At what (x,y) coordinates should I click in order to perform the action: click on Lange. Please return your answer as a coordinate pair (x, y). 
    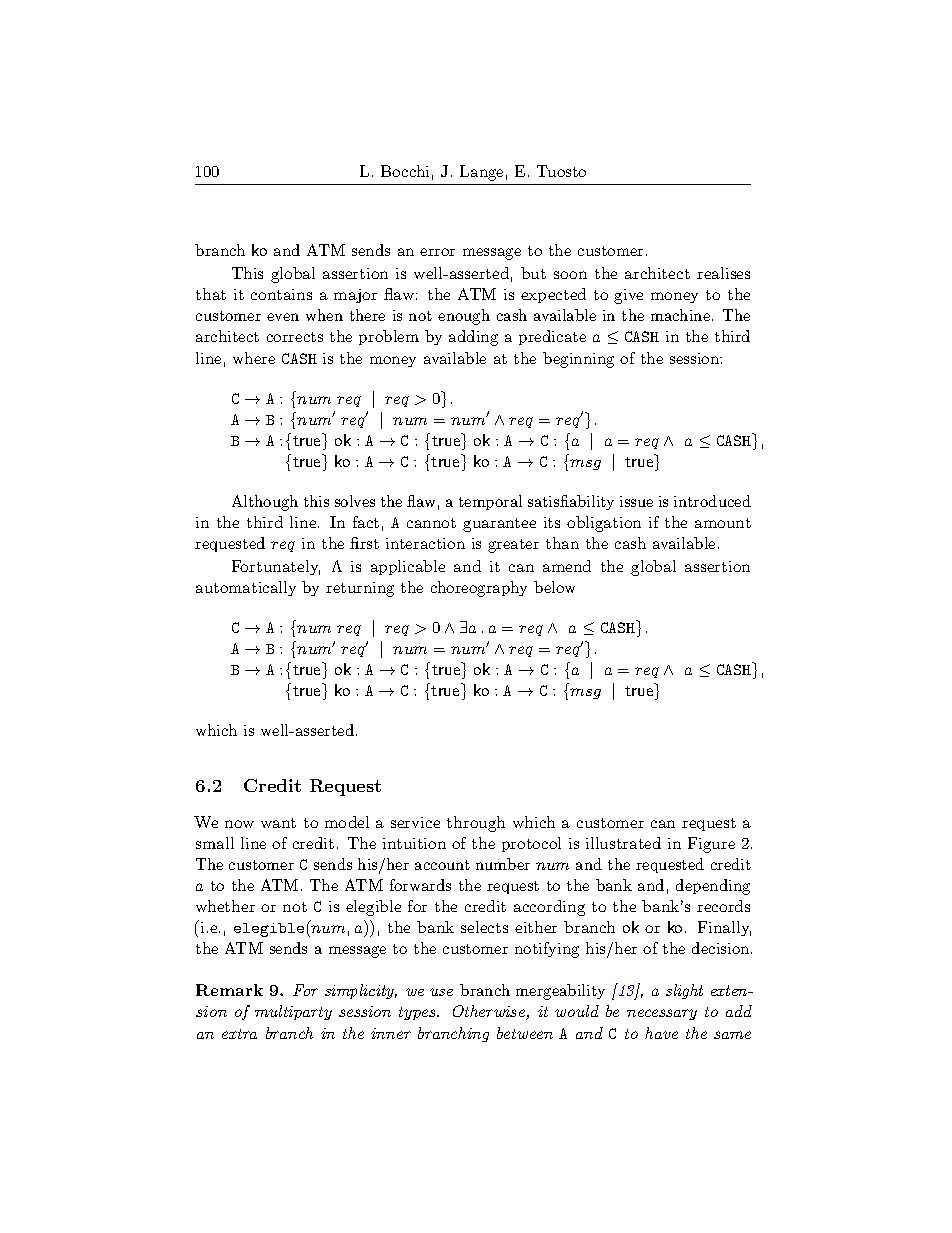
    Looking at the image, I should click on (481, 173).
